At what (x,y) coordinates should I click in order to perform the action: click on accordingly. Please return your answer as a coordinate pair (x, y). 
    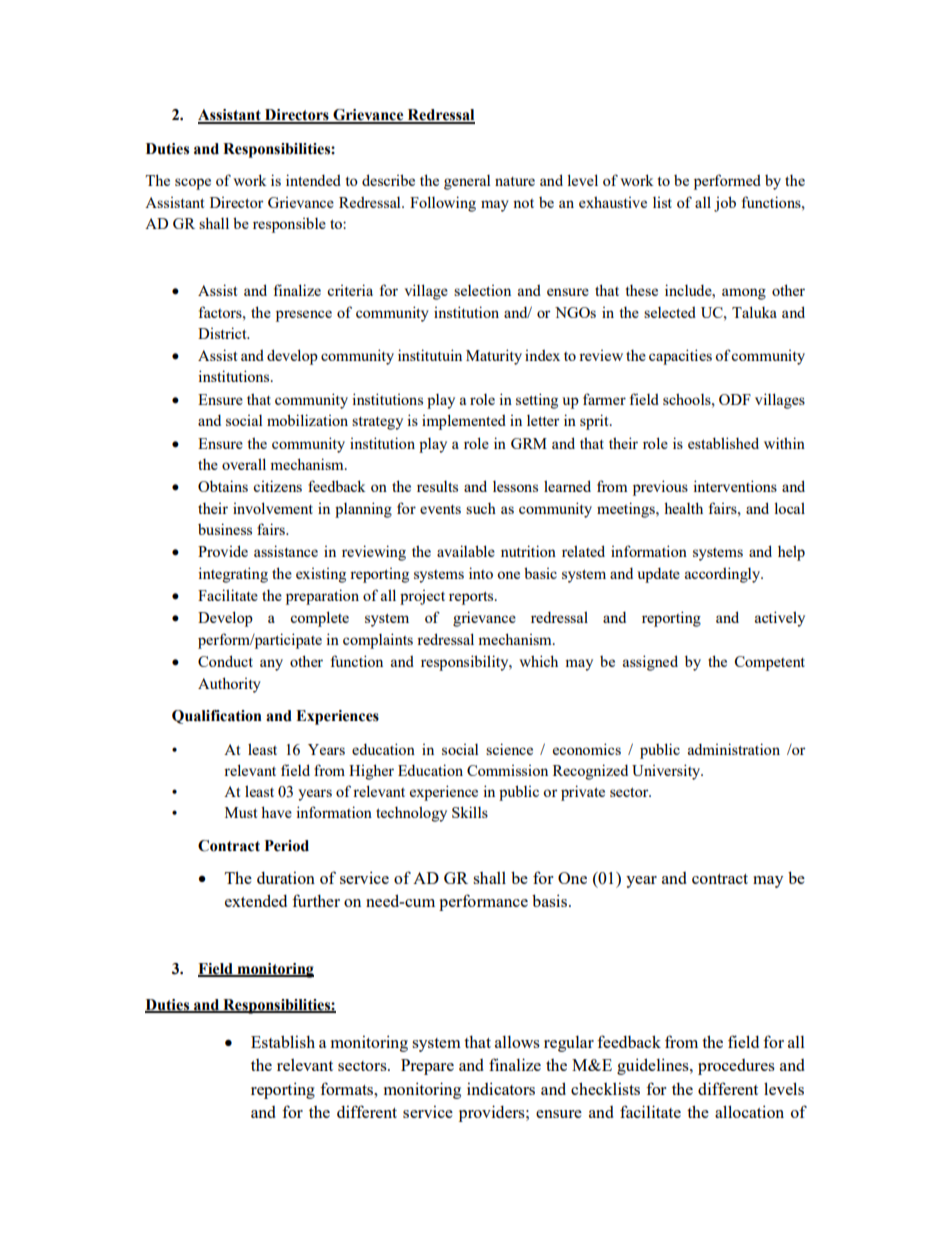
    Looking at the image, I should click on (724, 575).
